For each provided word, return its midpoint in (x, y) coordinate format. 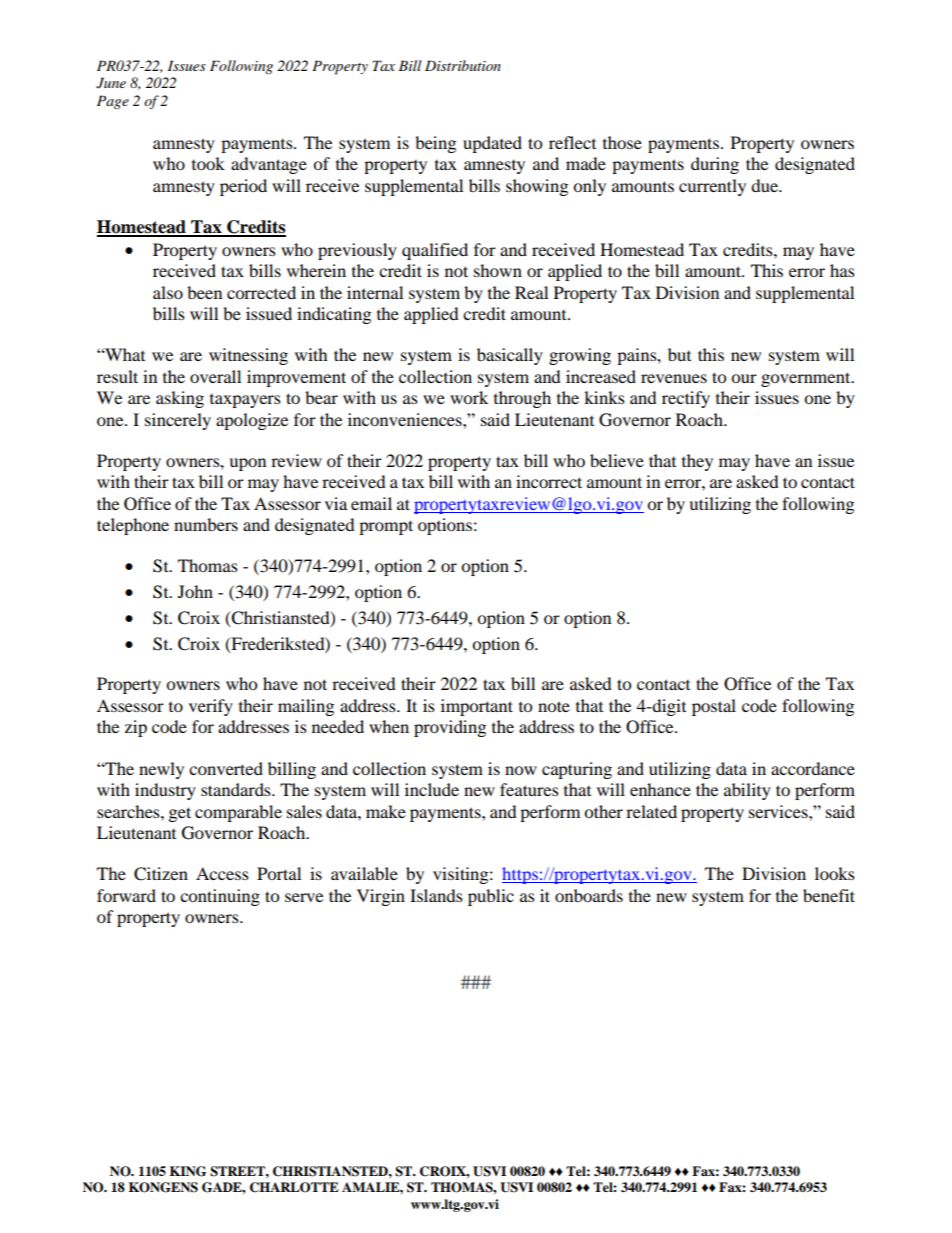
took (208, 163)
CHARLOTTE (294, 1187)
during (715, 165)
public (491, 897)
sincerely (178, 421)
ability (747, 791)
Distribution (463, 65)
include (432, 789)
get (180, 814)
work (469, 397)
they (697, 462)
